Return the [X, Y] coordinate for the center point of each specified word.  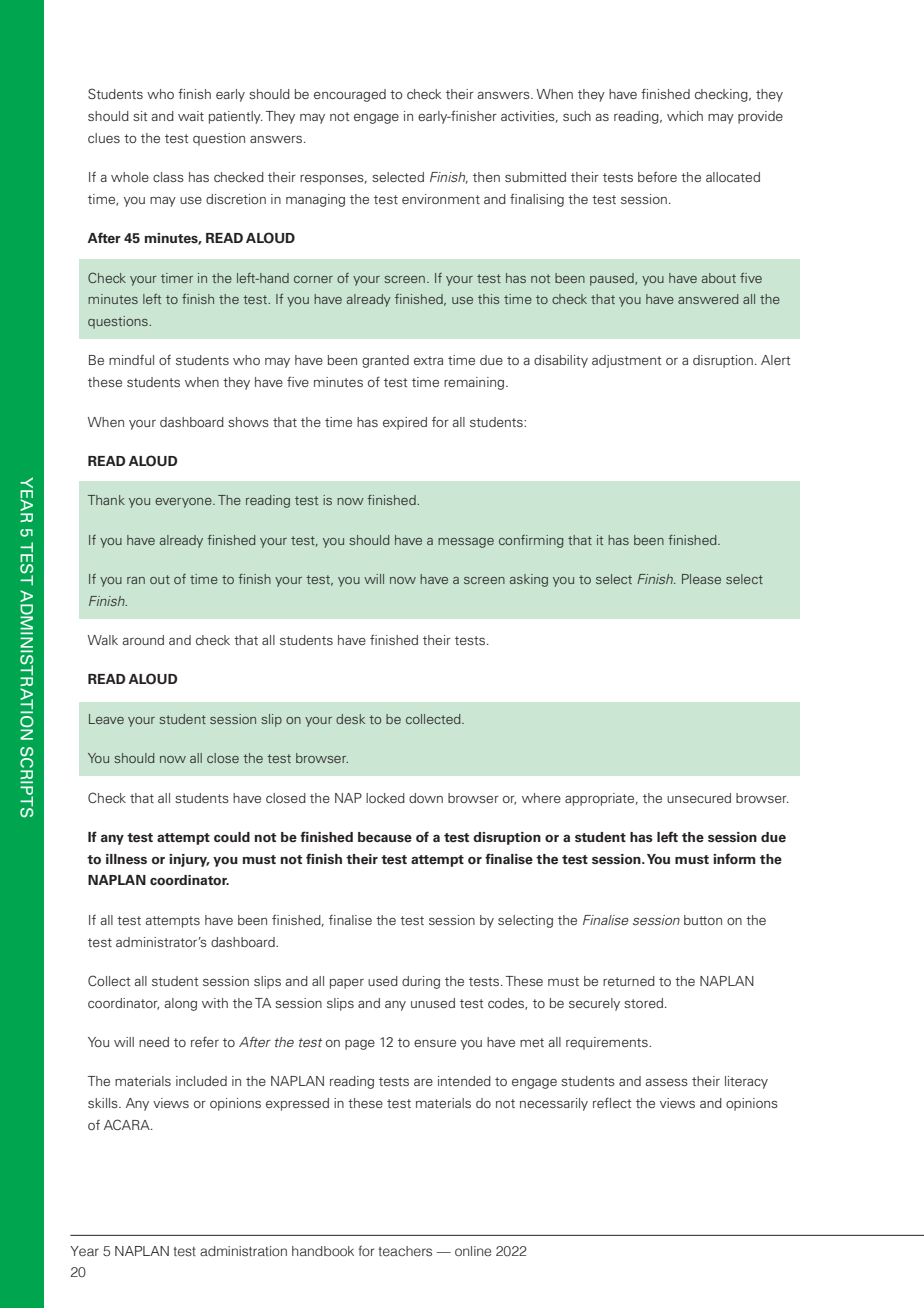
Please [701, 579]
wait [191, 116]
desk [350, 719]
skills [104, 1103]
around [143, 640]
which [685, 116]
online [473, 1251]
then [486, 177]
